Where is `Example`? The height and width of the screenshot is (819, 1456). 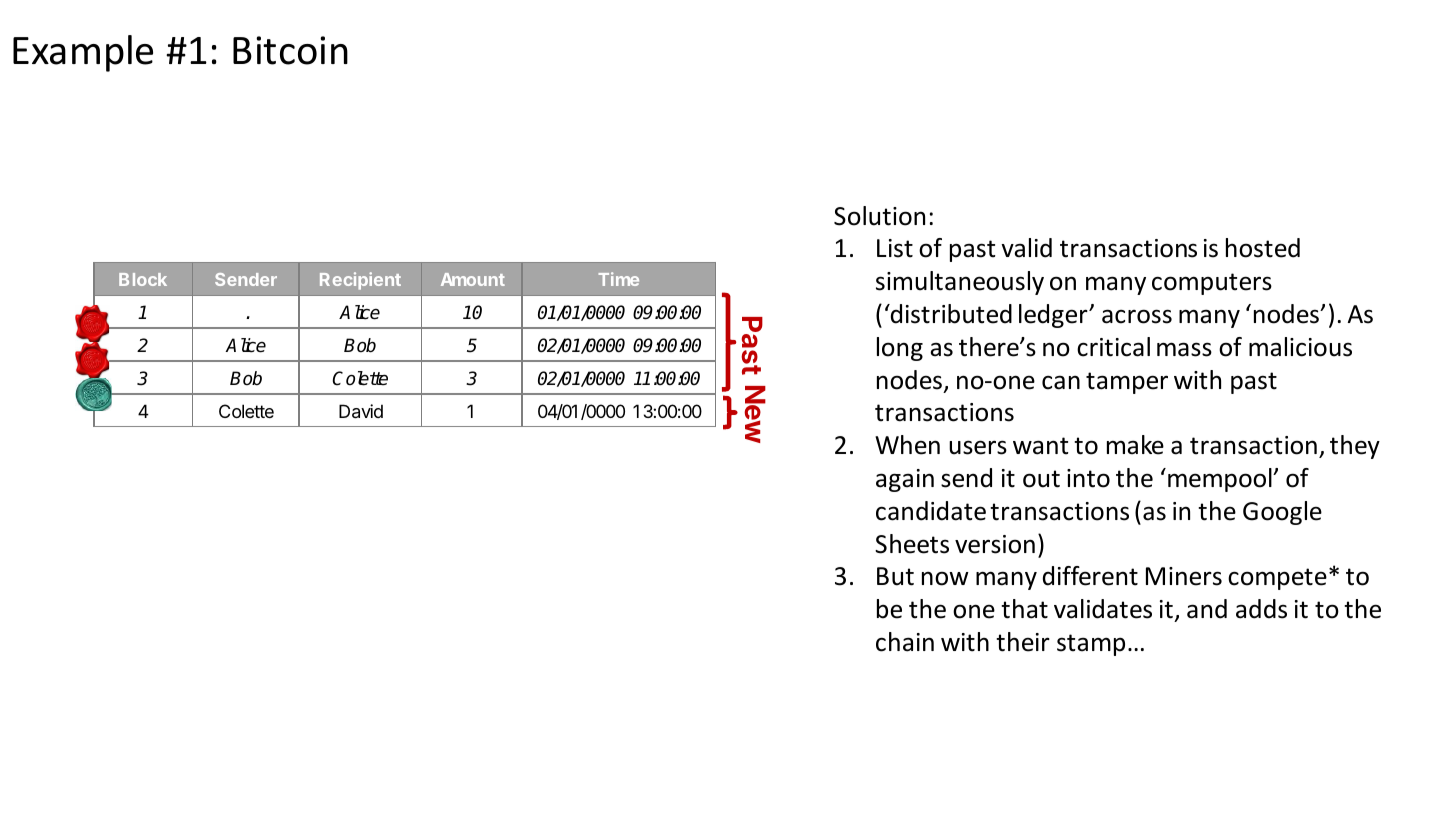
Example is located at coordinates (83, 53).
